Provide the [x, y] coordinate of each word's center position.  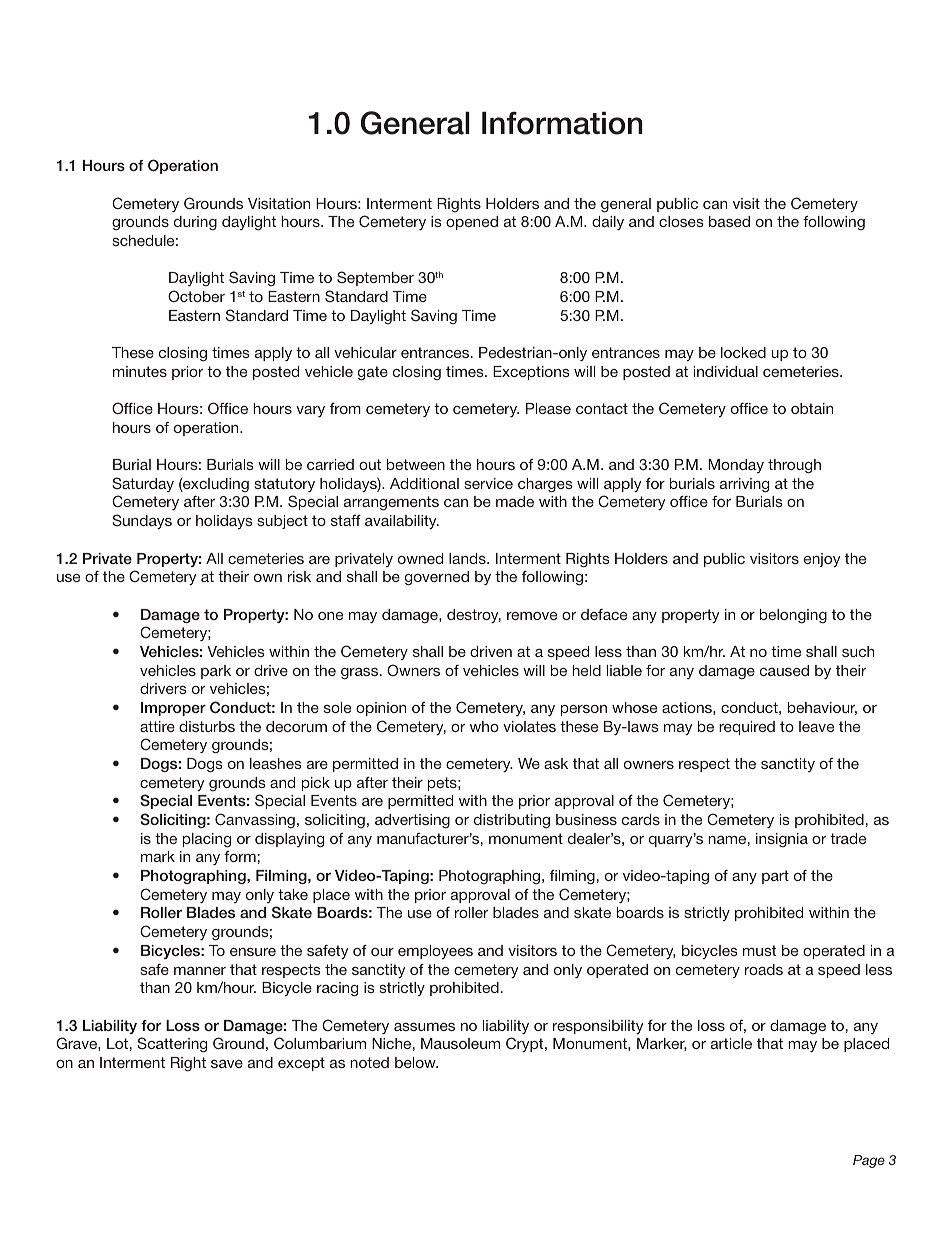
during [195, 223]
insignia [782, 840]
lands [468, 558]
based [729, 221]
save [227, 1064]
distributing [512, 821]
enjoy [822, 560]
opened [472, 223]
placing [207, 840]
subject [282, 522]
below [416, 1062]
